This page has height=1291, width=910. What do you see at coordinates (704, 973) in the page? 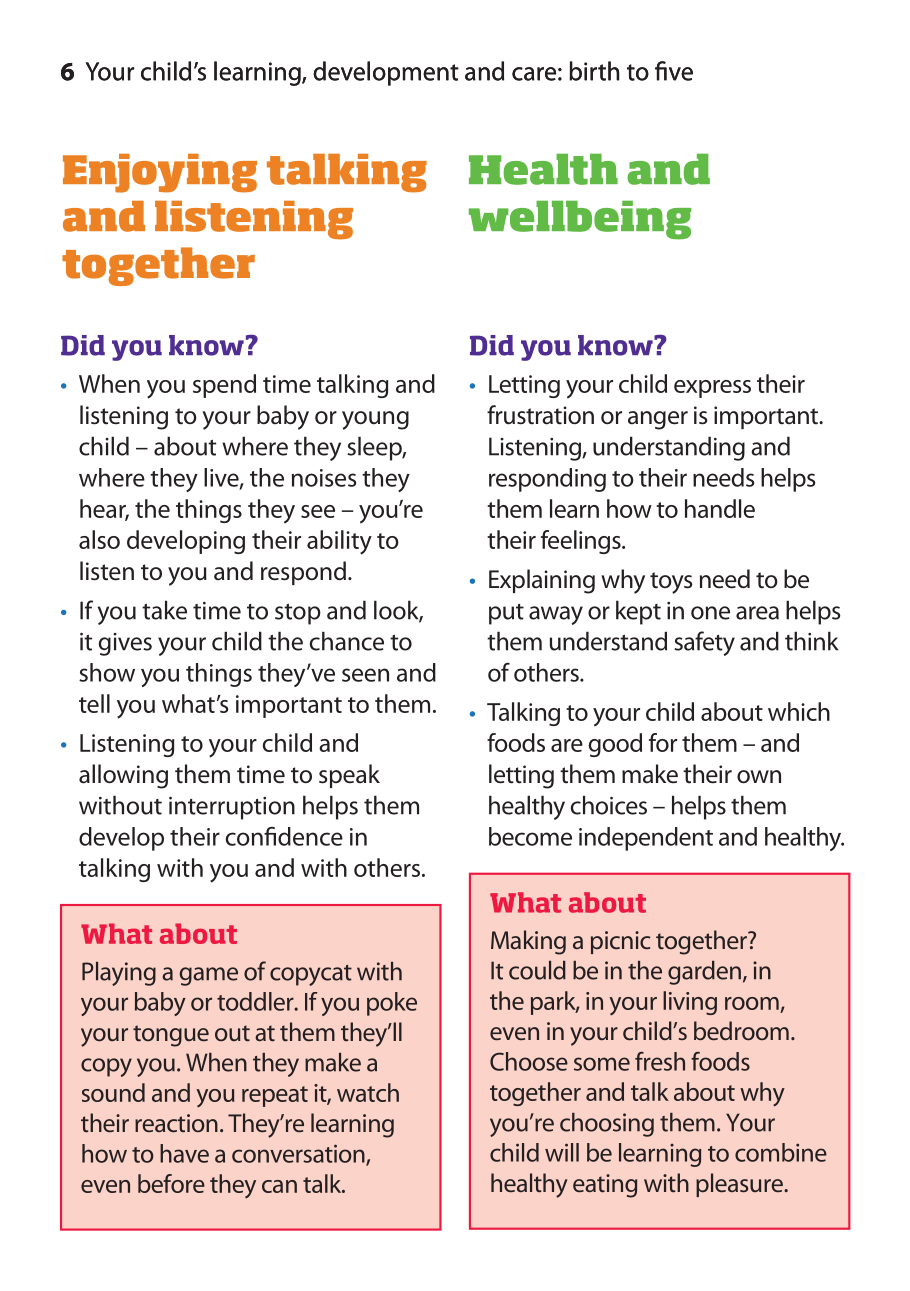
I see `garden` at bounding box center [704, 973].
